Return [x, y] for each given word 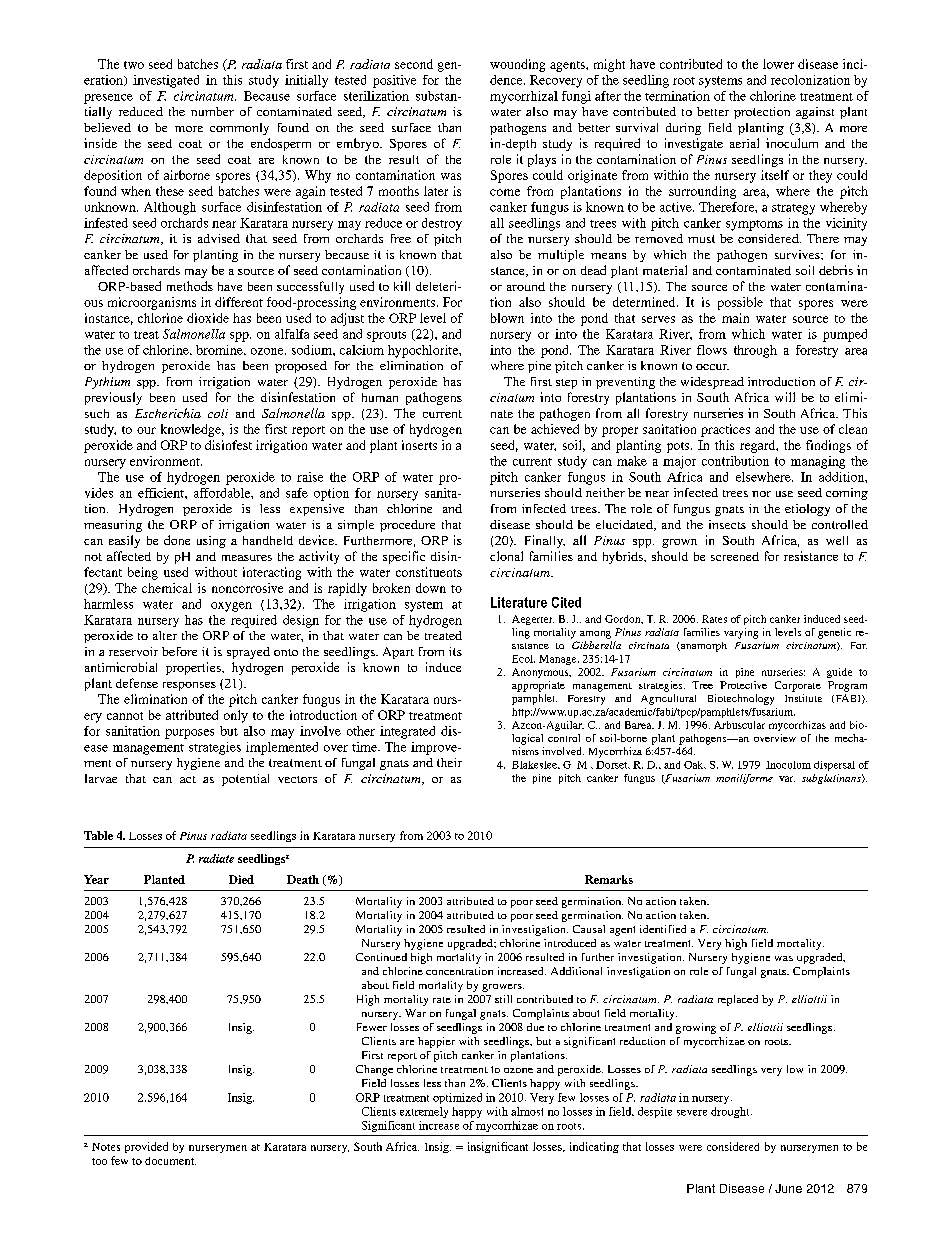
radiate [216, 858]
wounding [517, 65]
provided [146, 1147]
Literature [519, 602]
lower [778, 64]
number [212, 111]
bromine [220, 350]
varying [741, 633]
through [755, 351]
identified [663, 929]
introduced [570, 943]
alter [165, 635]
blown [507, 318]
